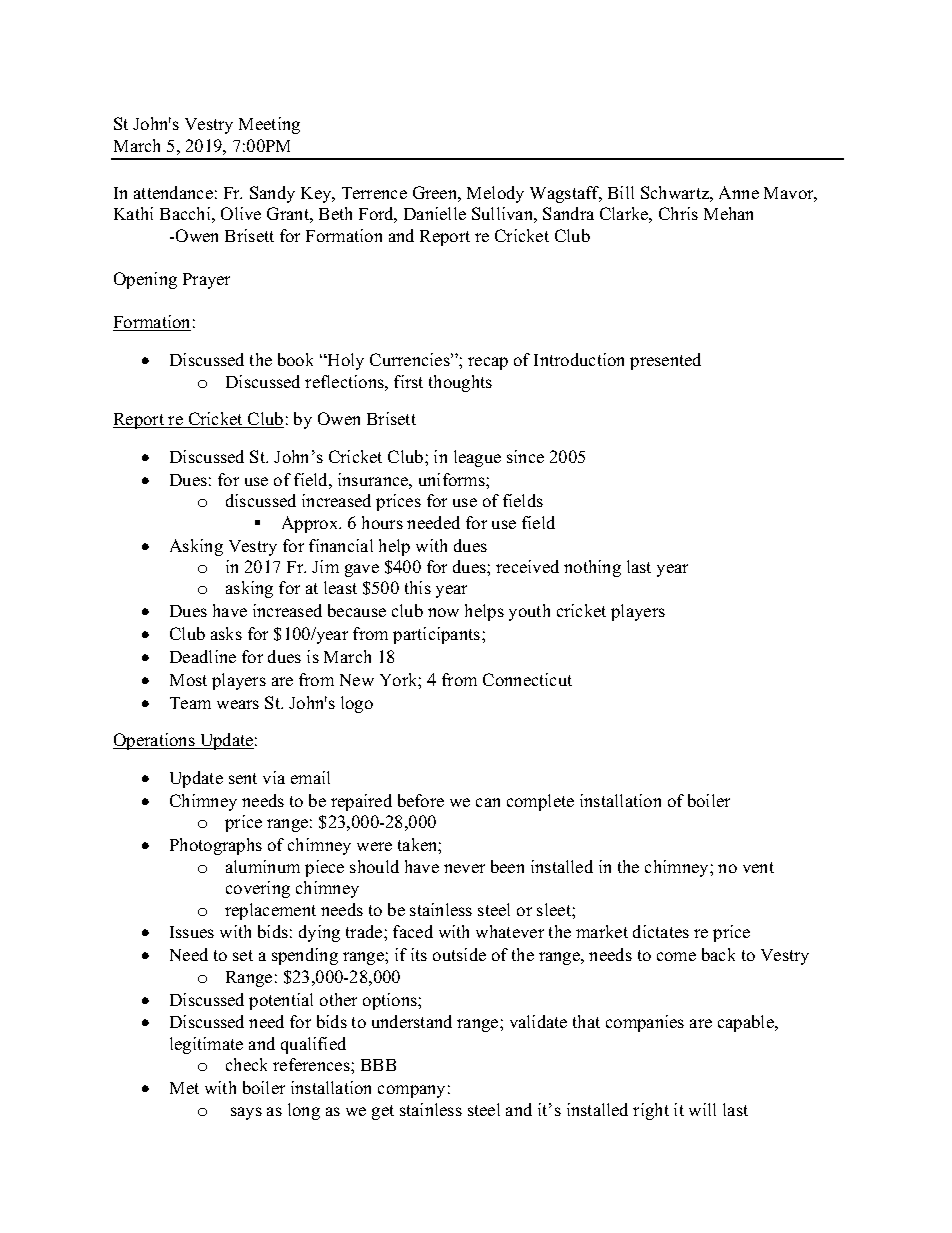 The image size is (952, 1233). I want to click on Connecticut, so click(527, 679).
